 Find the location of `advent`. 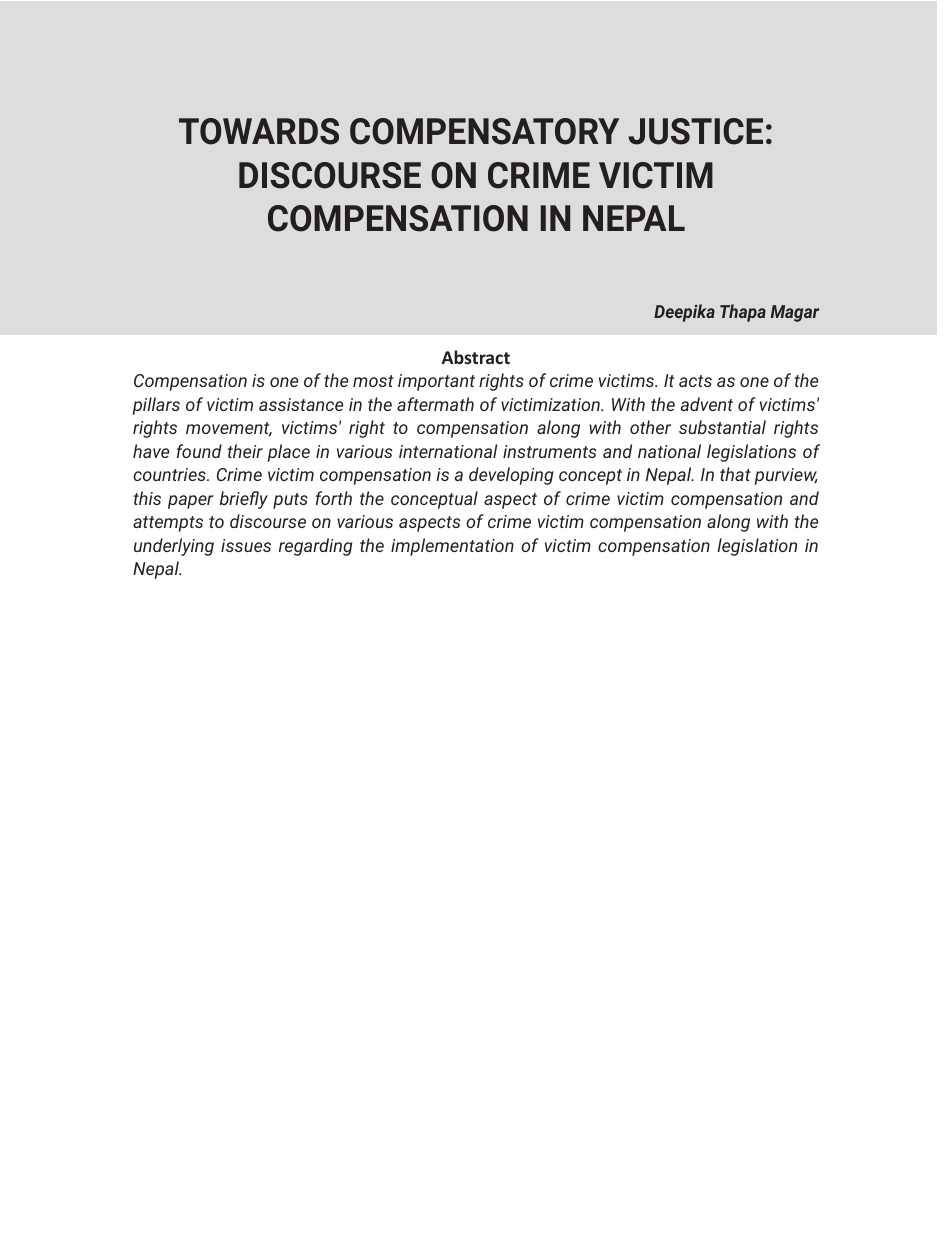

advent is located at coordinates (707, 404).
